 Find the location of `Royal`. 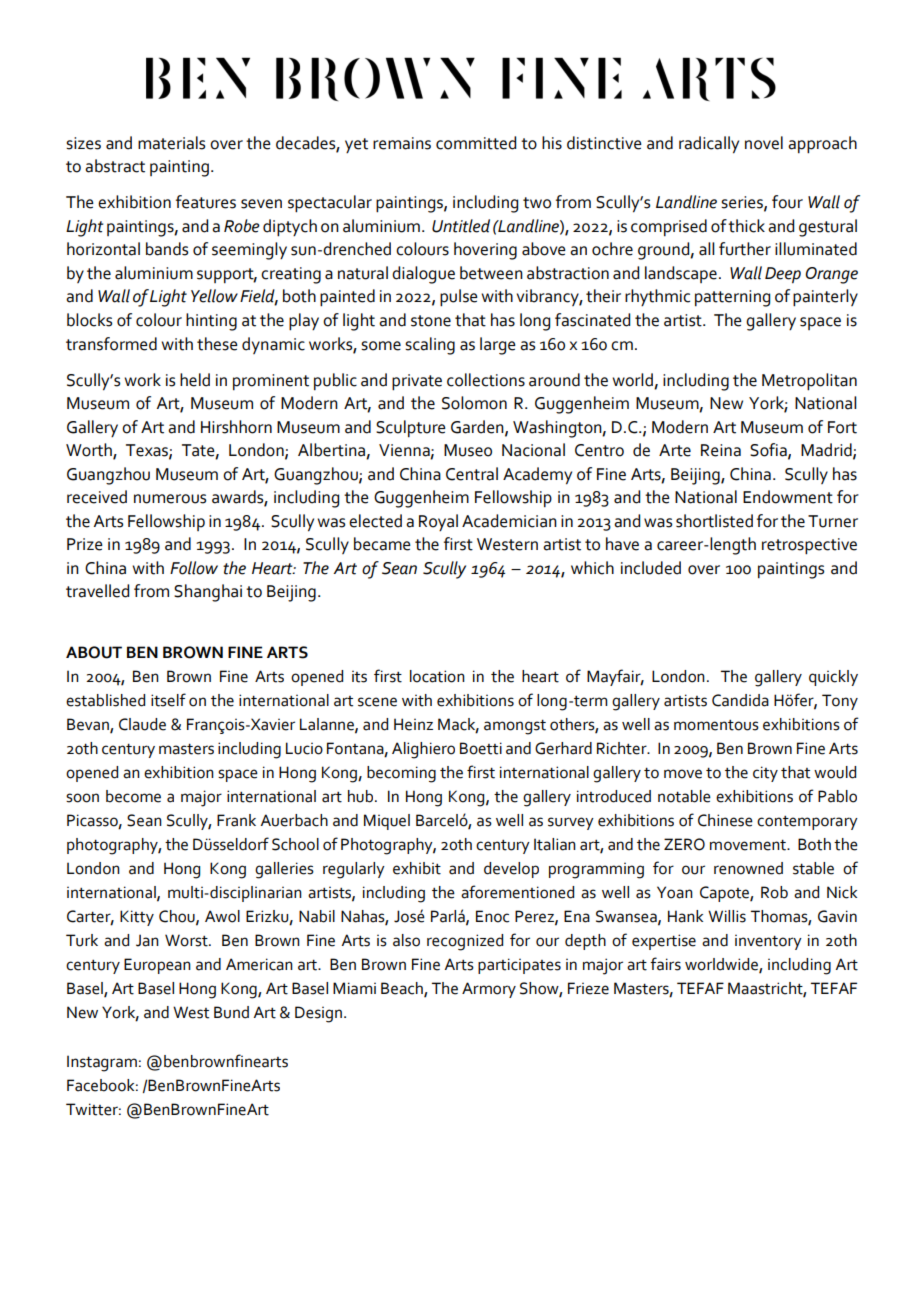

Royal is located at coordinates (438, 522).
